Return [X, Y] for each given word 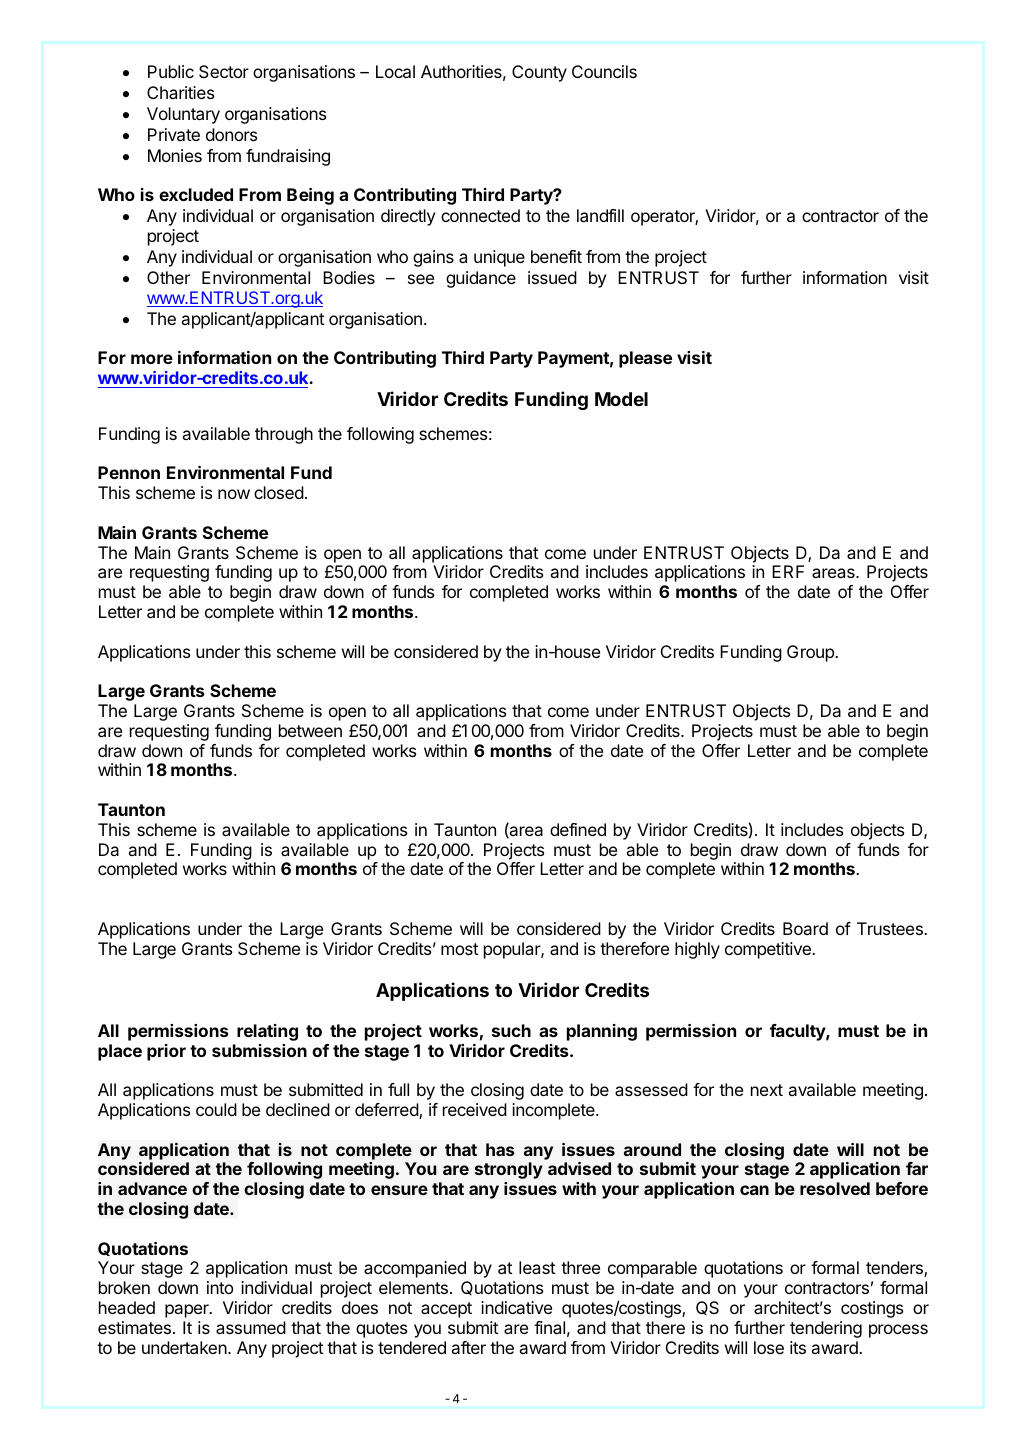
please [645, 359]
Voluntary [183, 115]
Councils [604, 71]
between [310, 730]
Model [621, 399]
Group [811, 653]
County [539, 73]
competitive [769, 950]
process [898, 1331]
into [220, 1287]
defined [578, 829]
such [511, 1030]
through [284, 435]
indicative [516, 1307]
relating [267, 1032]
